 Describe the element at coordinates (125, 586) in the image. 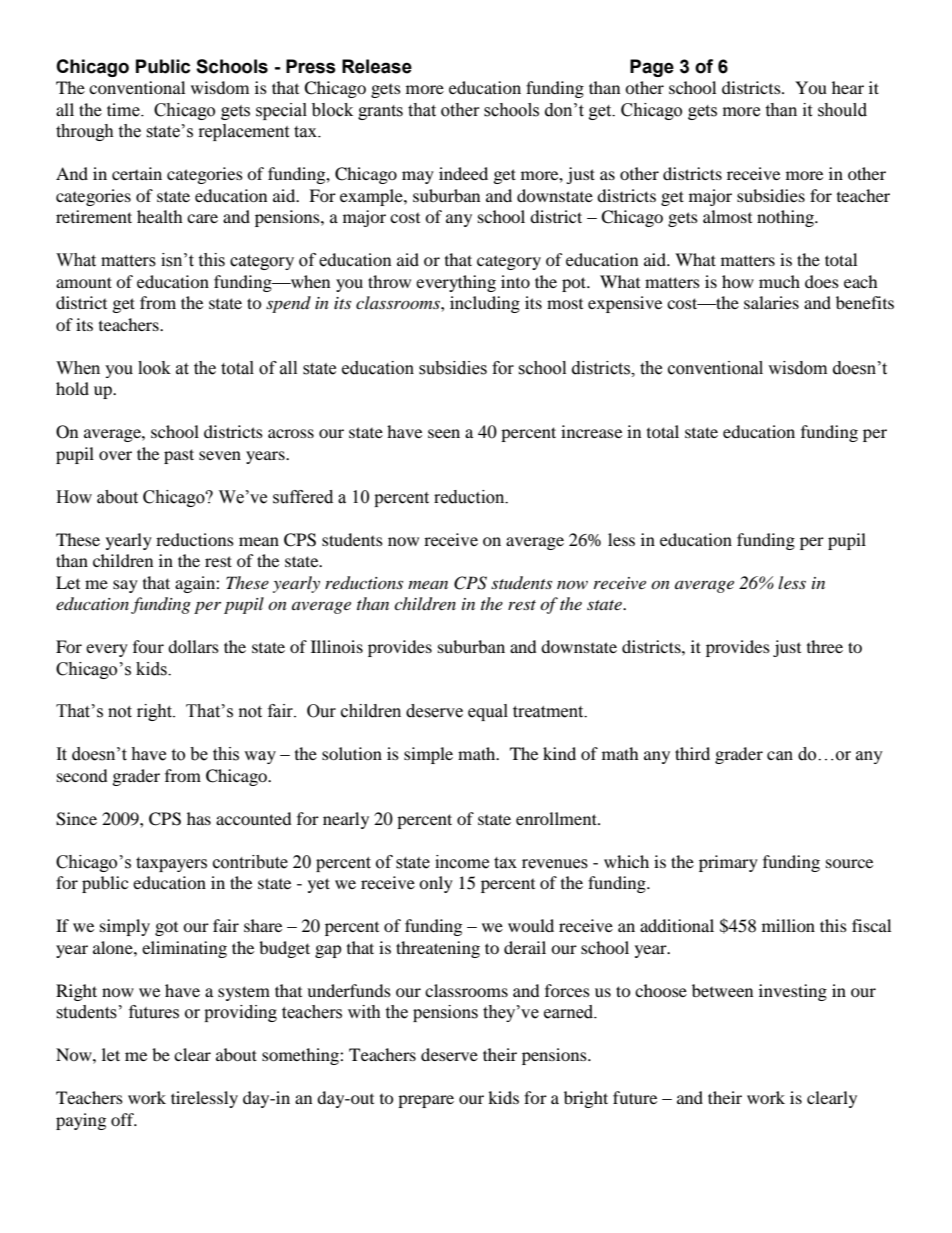

I see `say` at that location.
